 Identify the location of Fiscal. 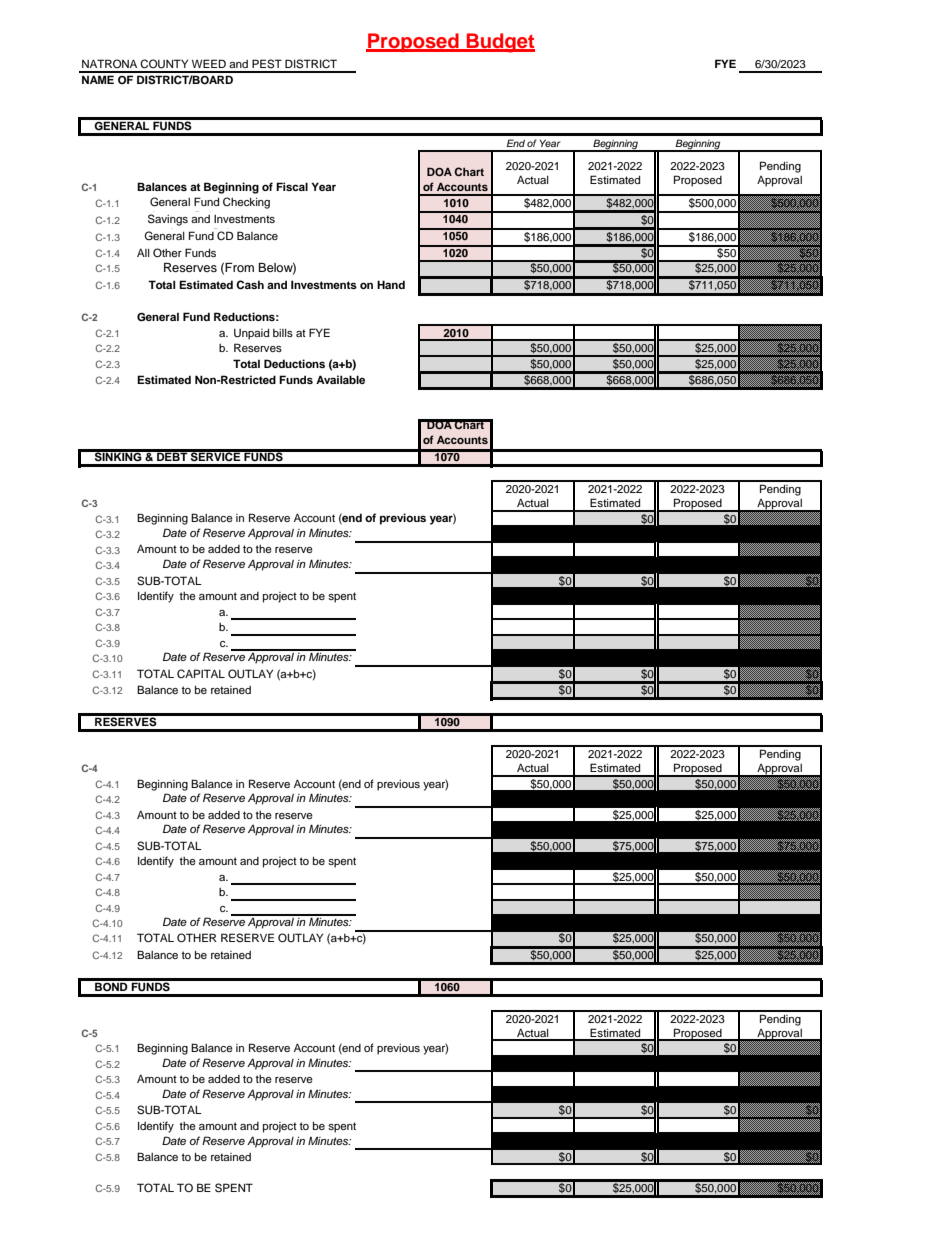
(292, 186).
